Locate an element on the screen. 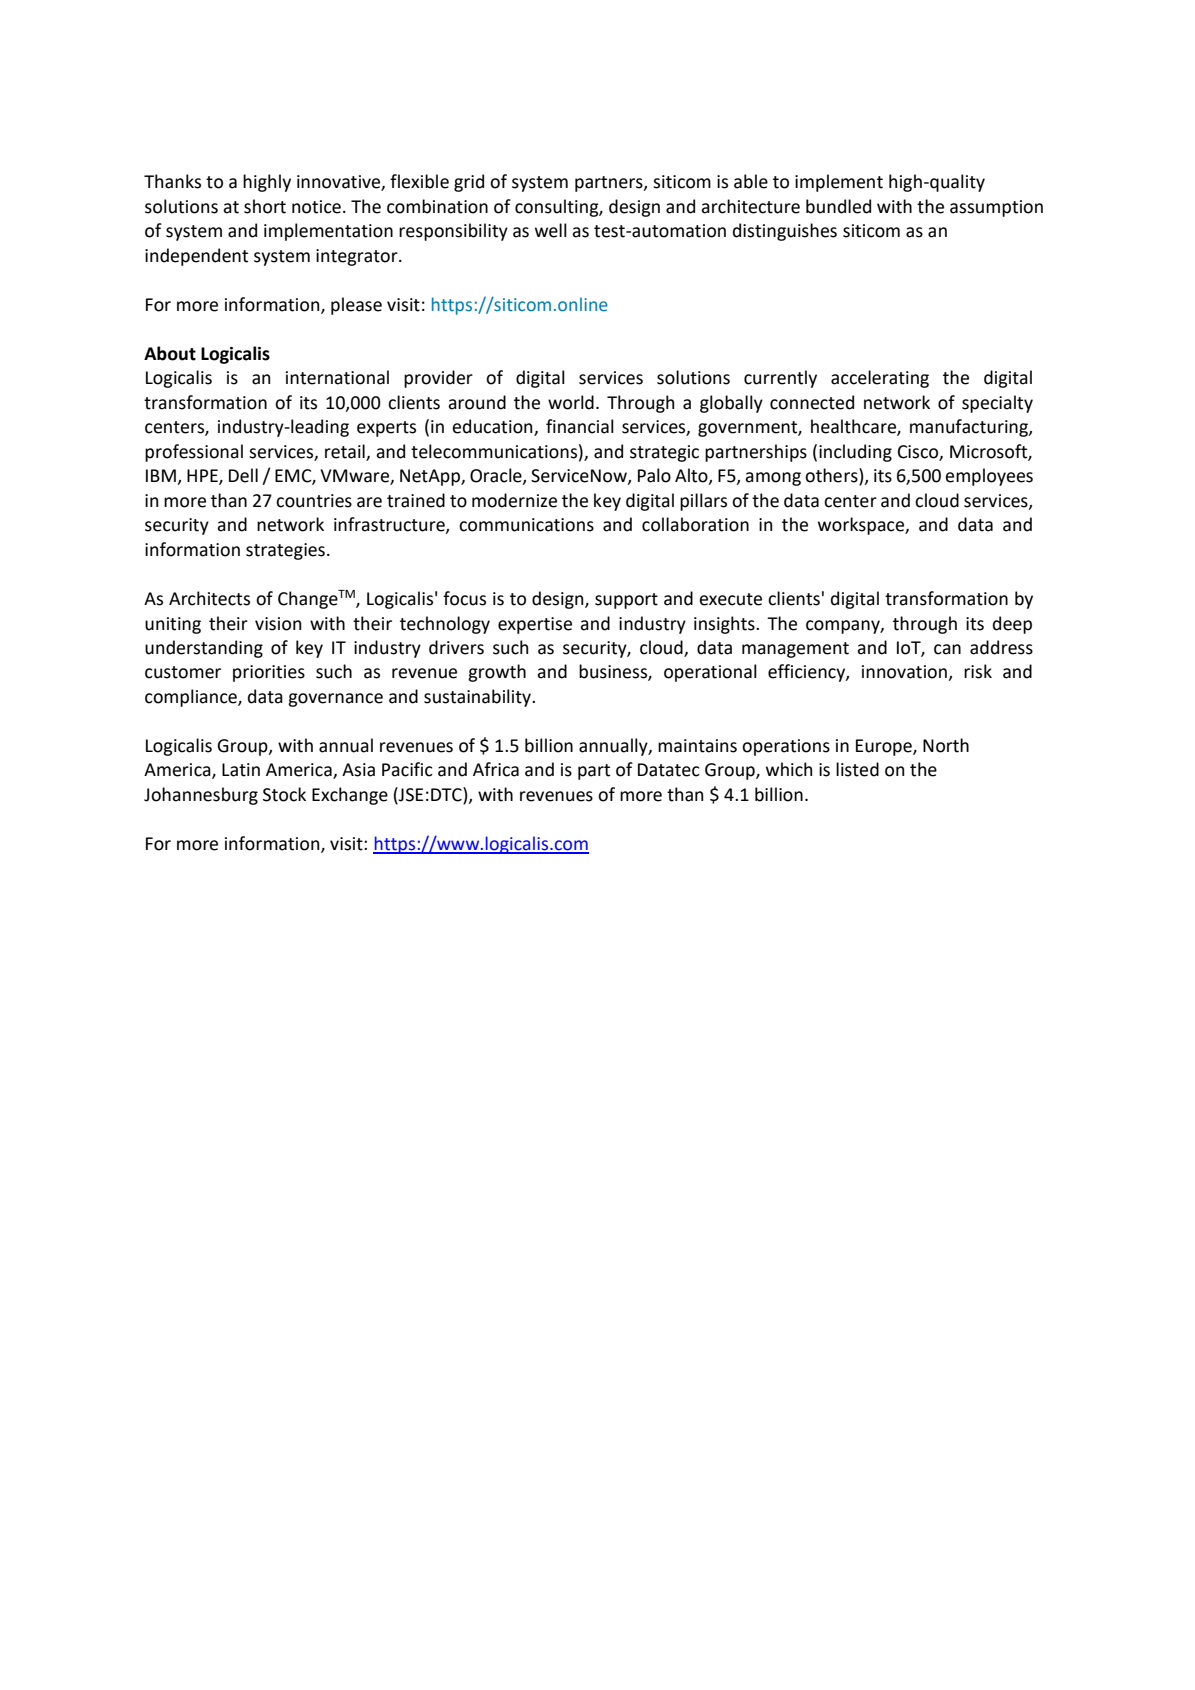 The height and width of the screenshot is (1690, 1195). Africa is located at coordinates (496, 769).
